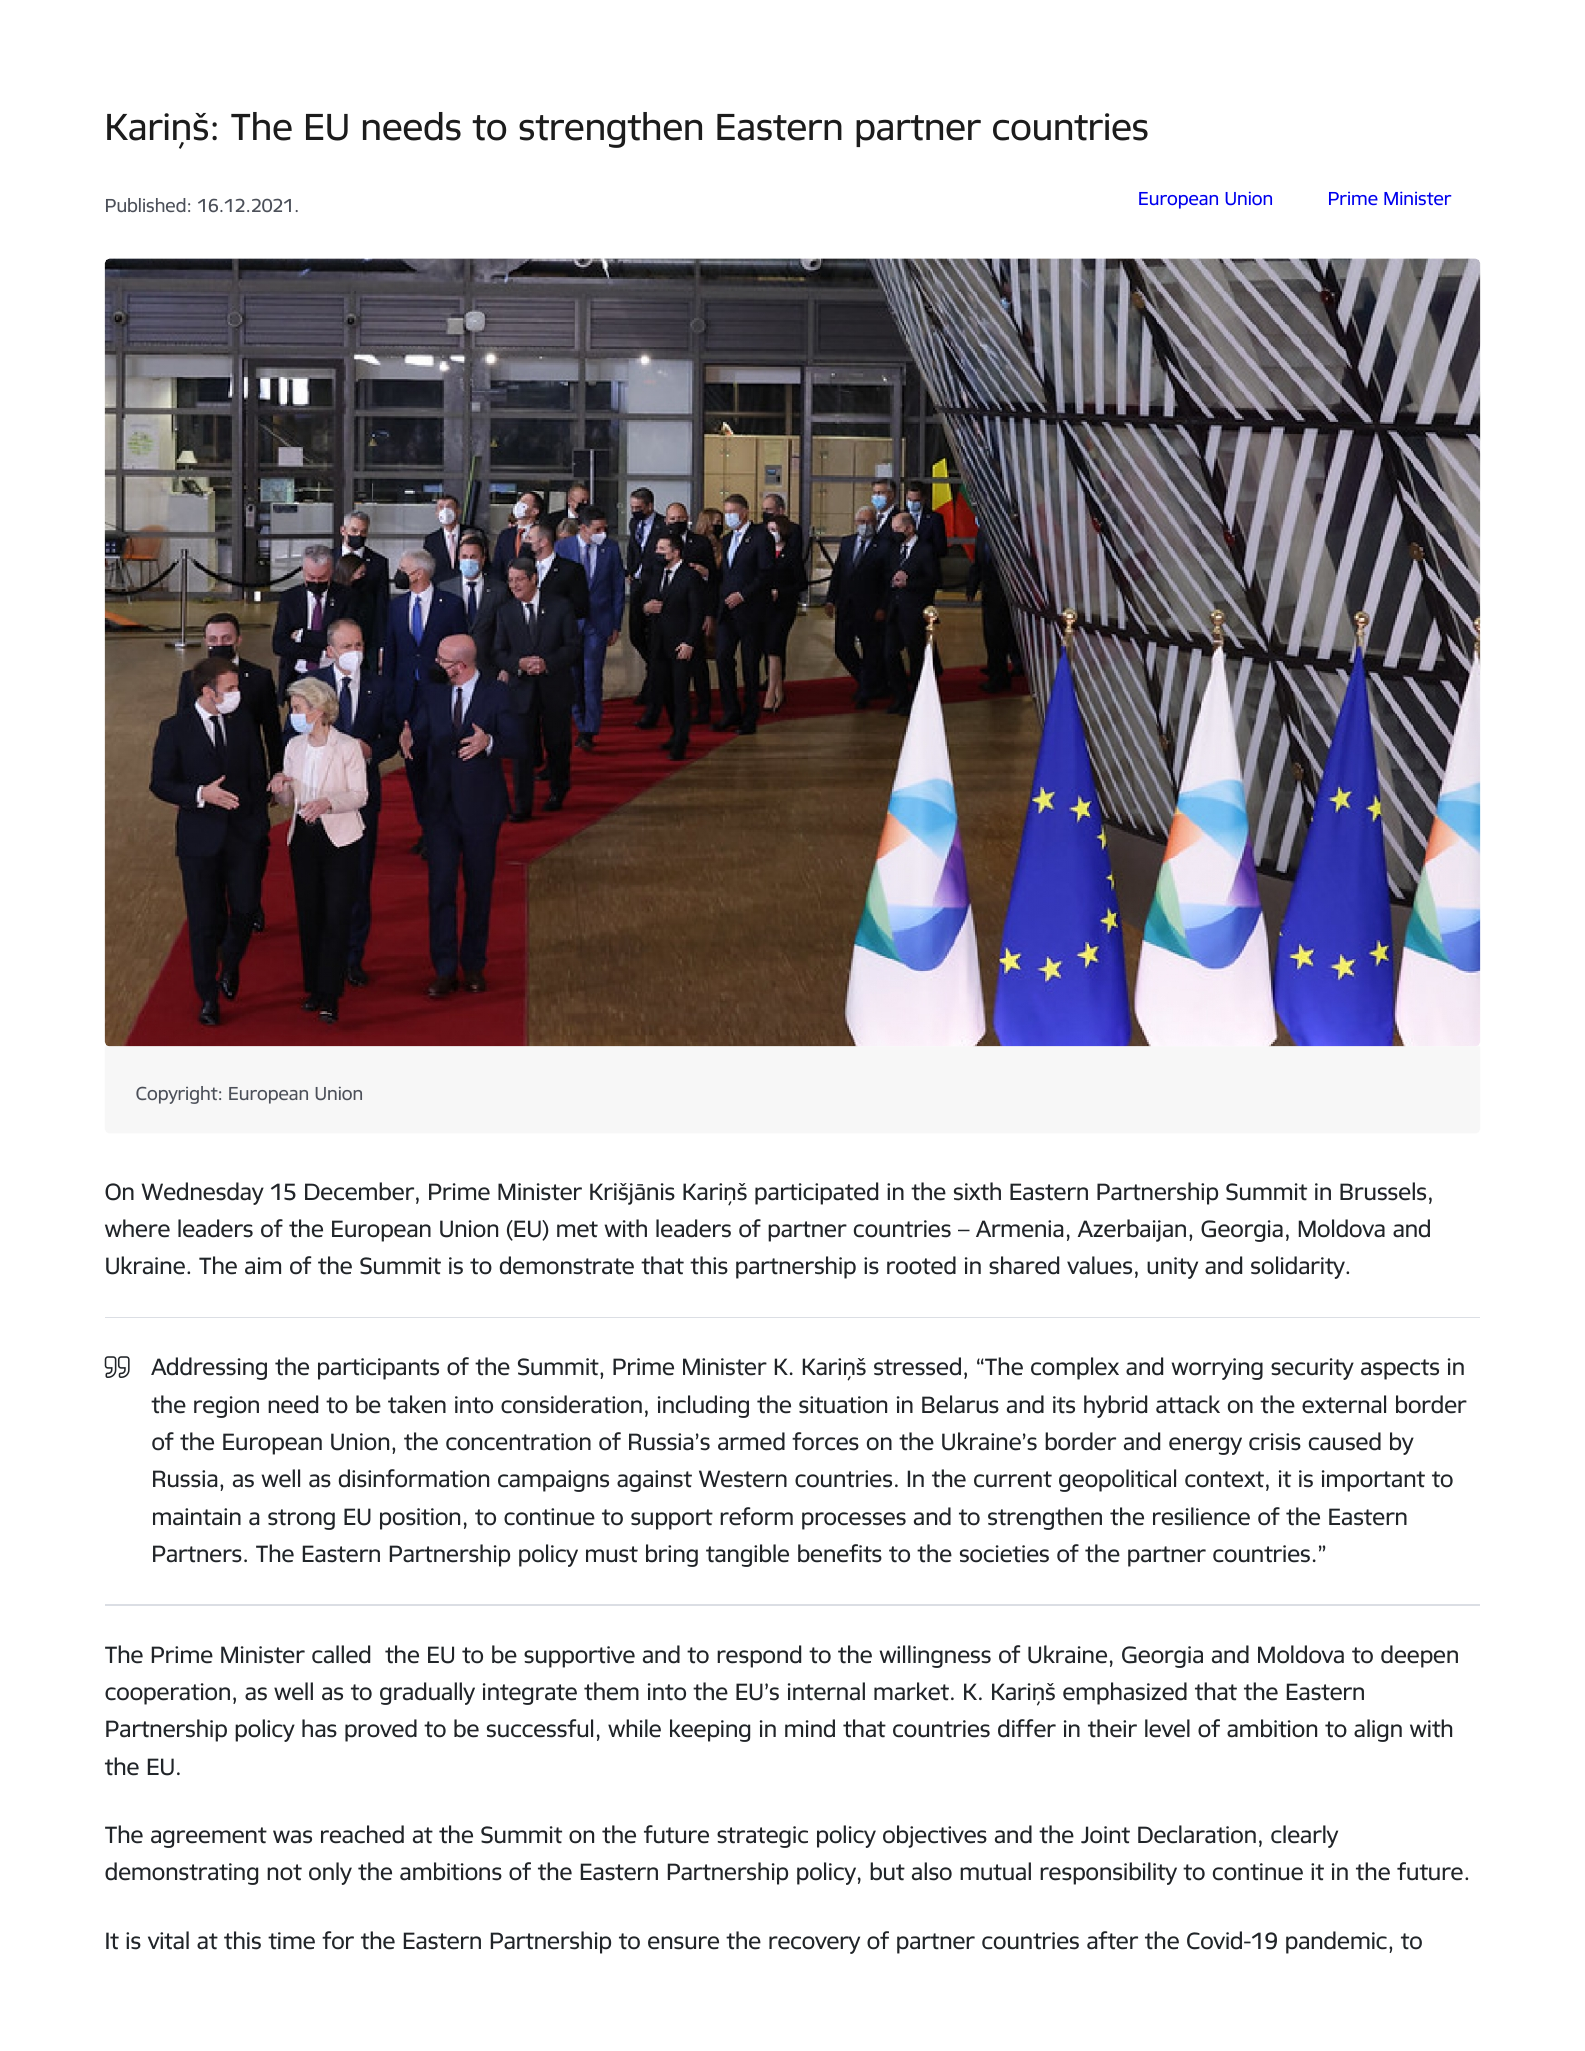 The width and height of the screenshot is (1585, 2051). I want to click on Published, so click(146, 205).
